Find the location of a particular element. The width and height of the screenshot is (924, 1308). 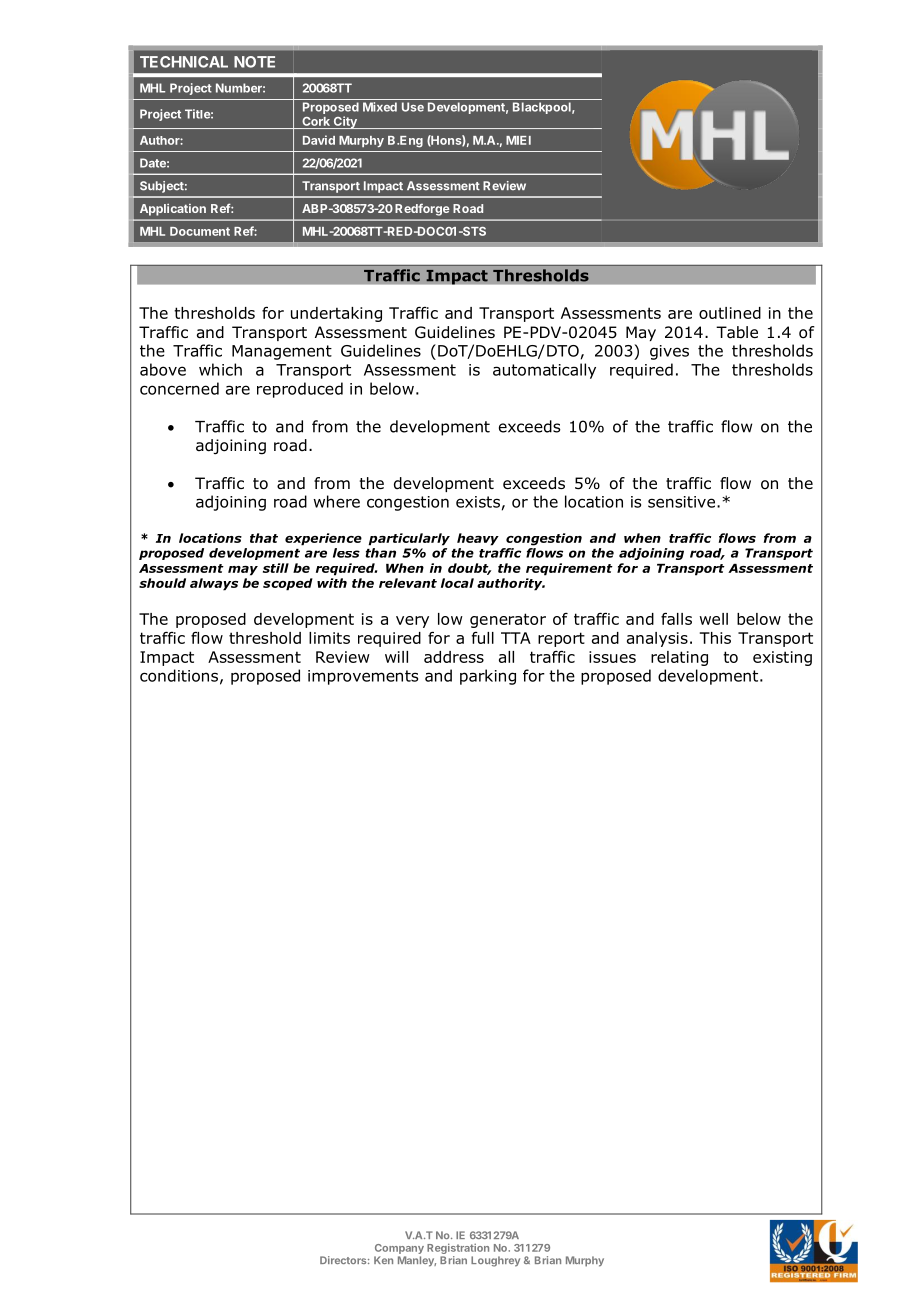

NOTE is located at coordinates (254, 62).
